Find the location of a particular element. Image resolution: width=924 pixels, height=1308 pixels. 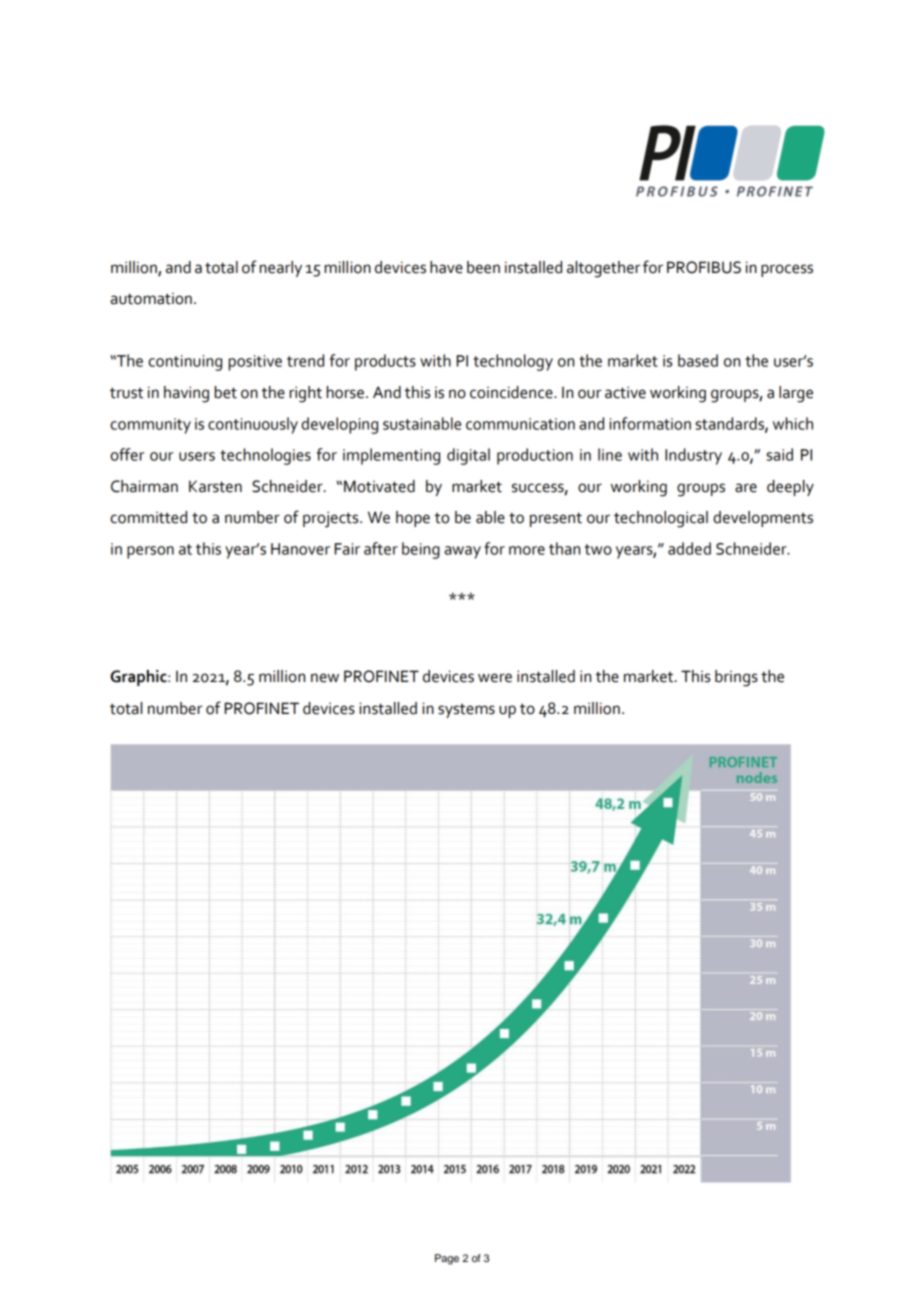

brings is located at coordinates (736, 678).
